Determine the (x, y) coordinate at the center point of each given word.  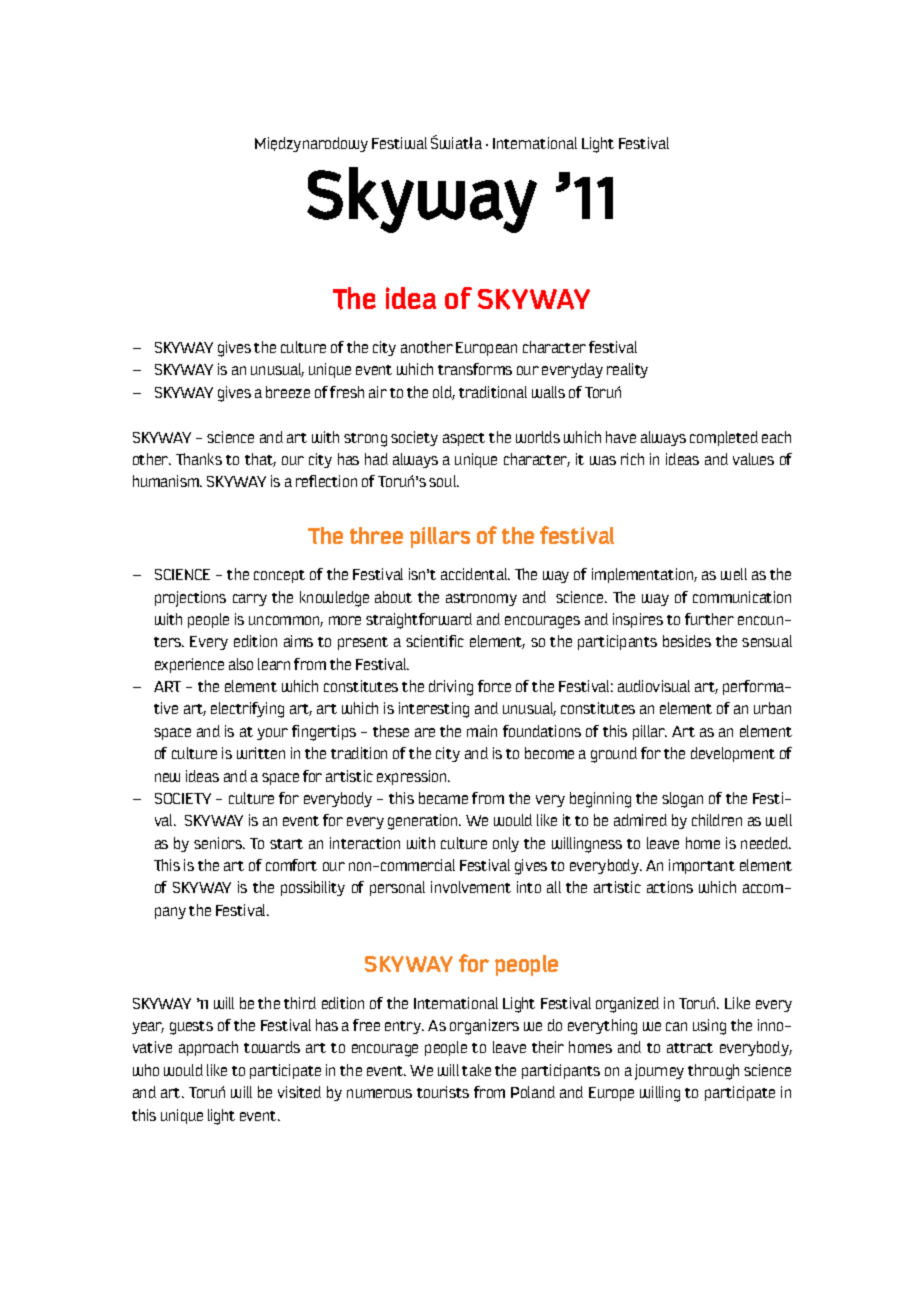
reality (627, 370)
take (476, 1070)
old (444, 393)
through (713, 1072)
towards (272, 1047)
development (733, 754)
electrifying (247, 710)
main (482, 731)
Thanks (199, 459)
